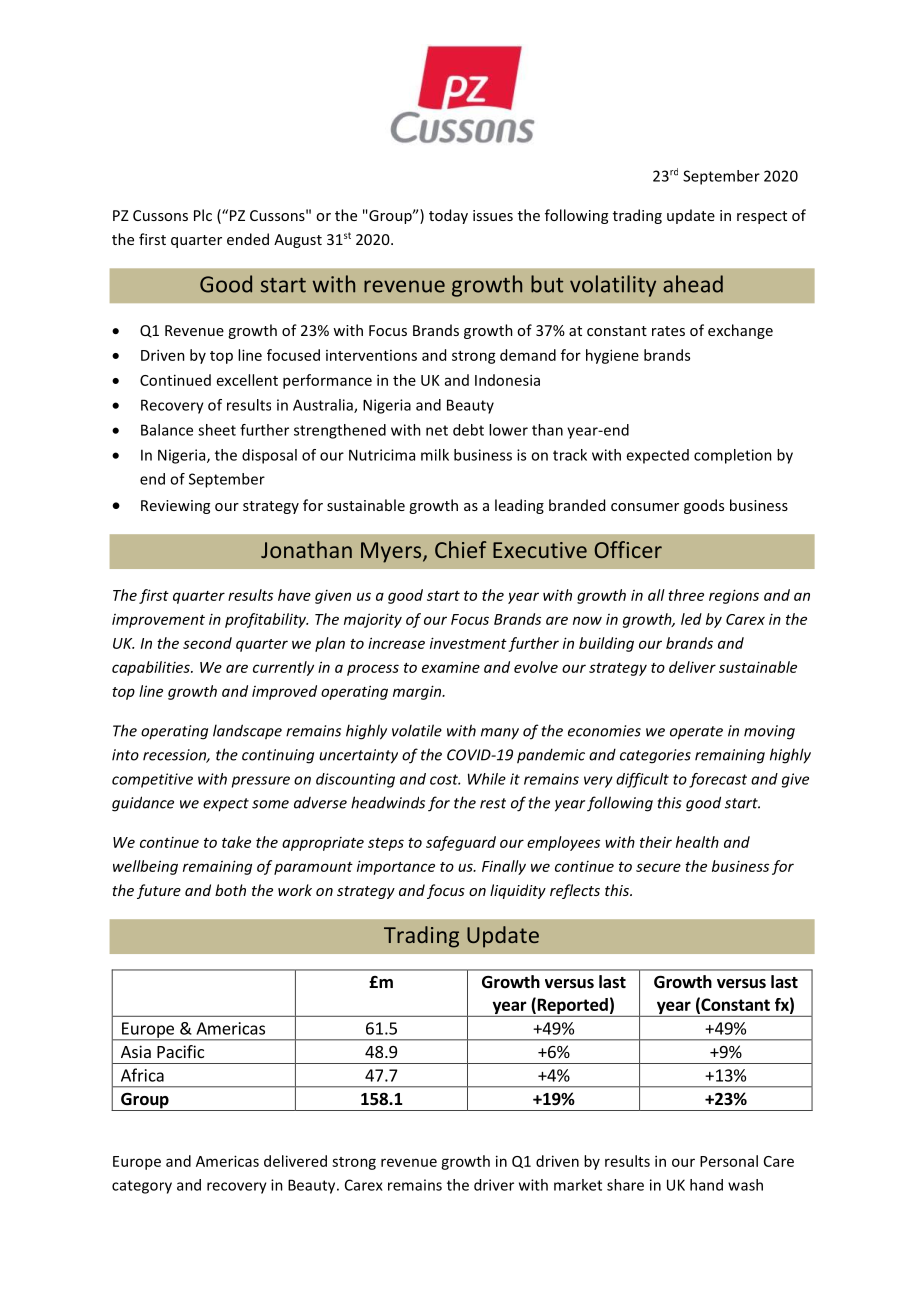 The image size is (924, 1308). What do you see at coordinates (247, 732) in the screenshot?
I see `landscape` at bounding box center [247, 732].
